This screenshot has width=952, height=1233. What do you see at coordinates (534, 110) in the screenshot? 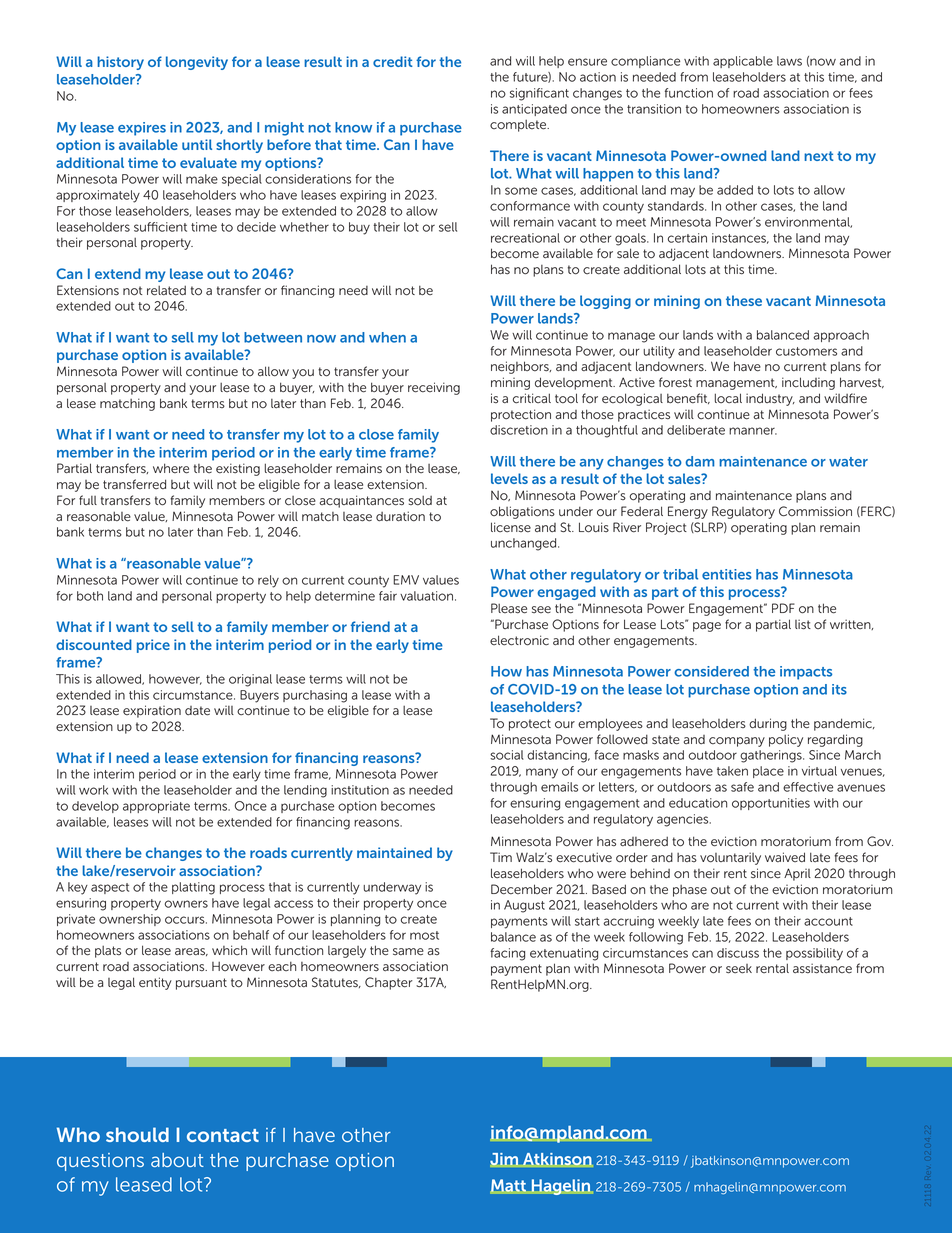
I see `anticipated` at bounding box center [534, 110].
